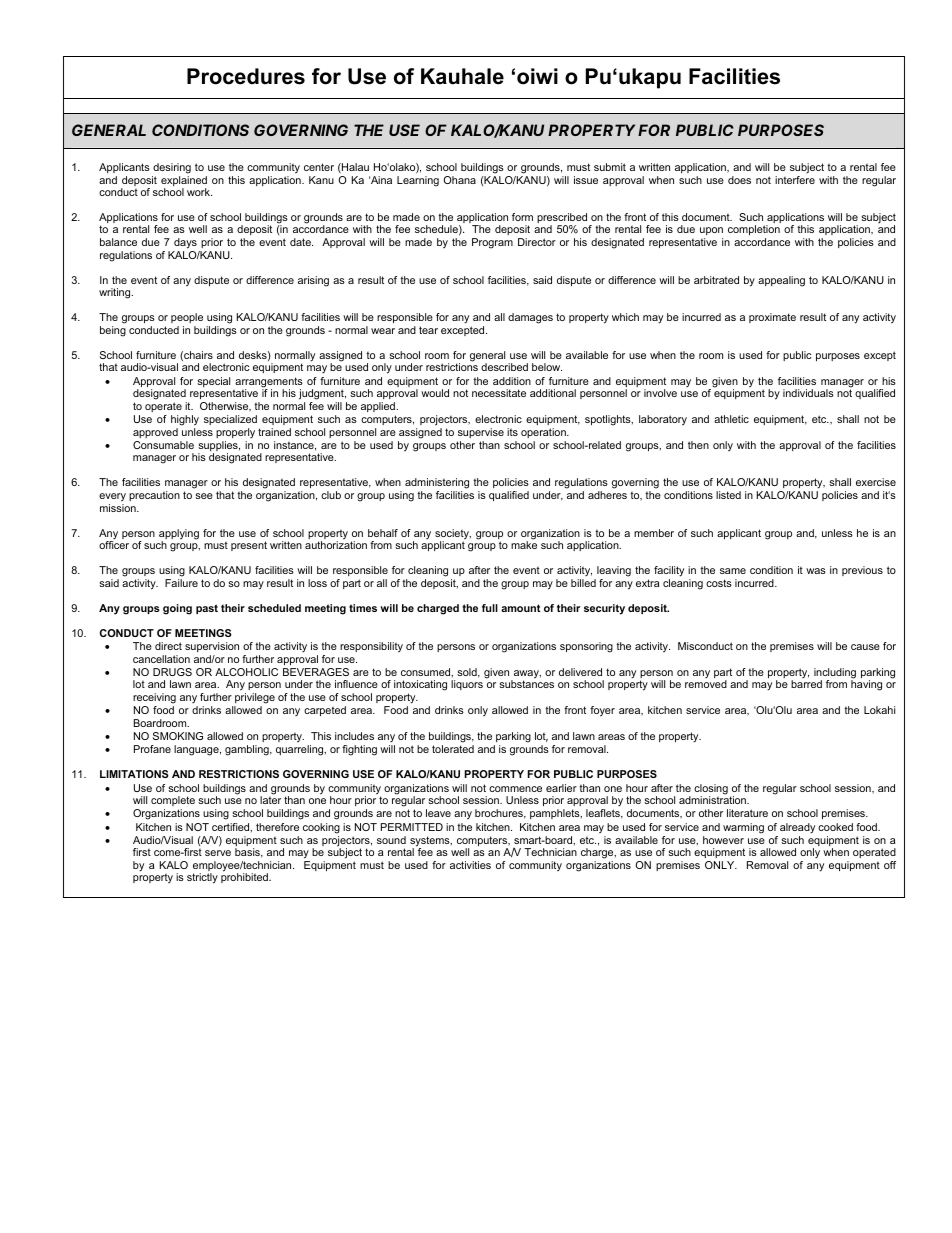 This page has height=1233, width=952. I want to click on proximate, so click(772, 318).
